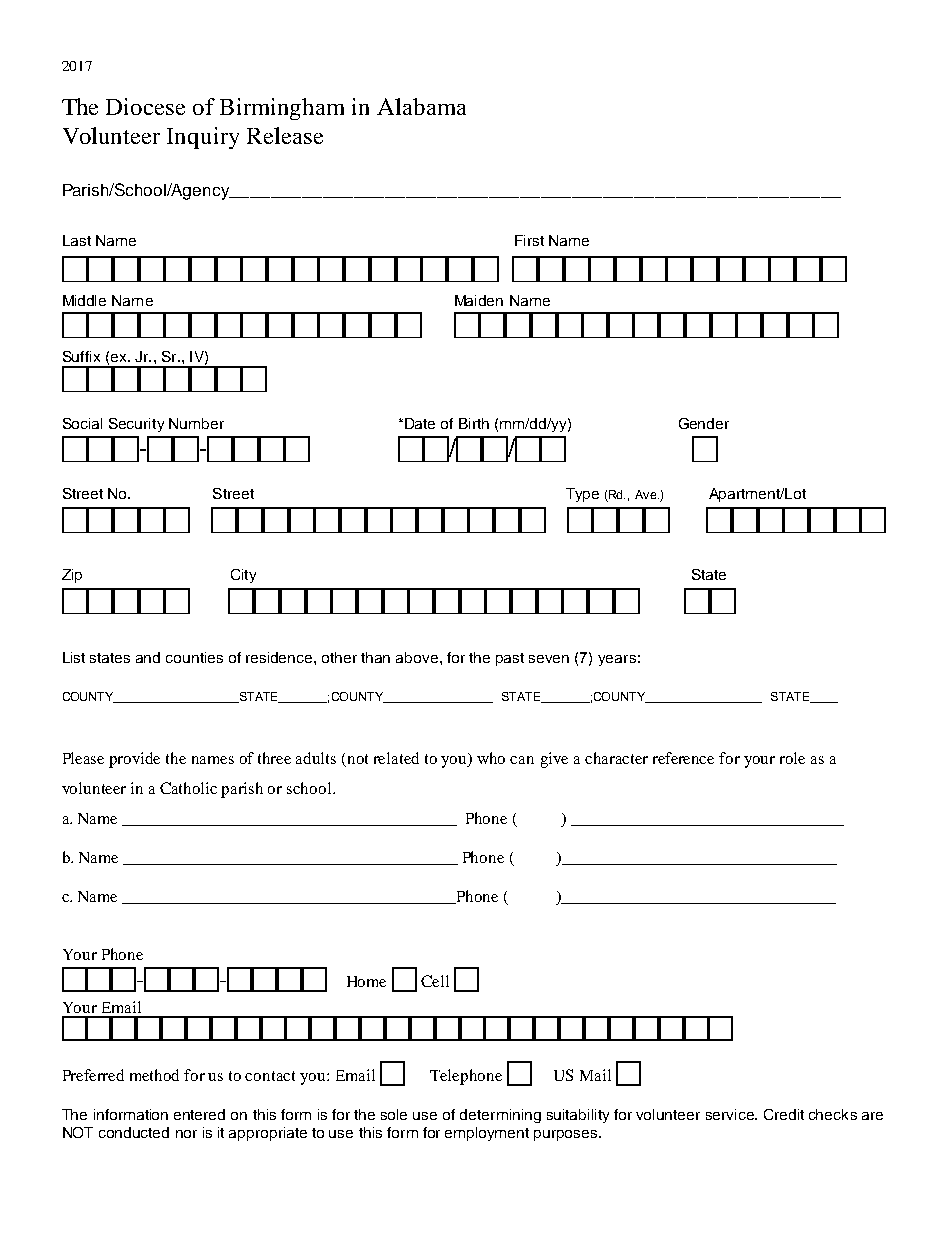 This screenshot has height=1233, width=952. Describe the element at coordinates (704, 423) in the screenshot. I see `Gender` at that location.
